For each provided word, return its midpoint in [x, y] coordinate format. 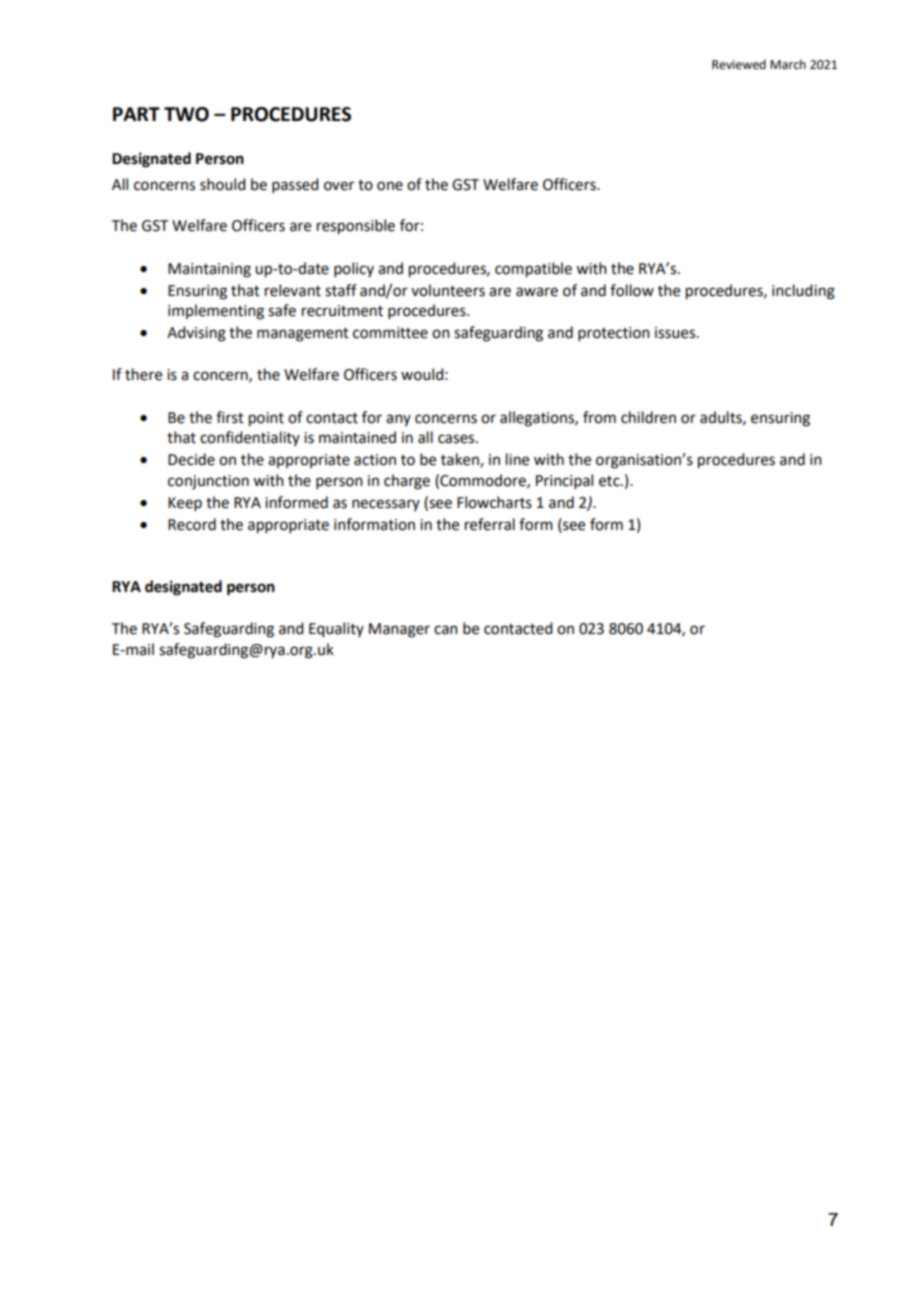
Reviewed [739, 64]
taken [461, 460]
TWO [186, 114]
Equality [336, 630]
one [390, 186]
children [648, 417]
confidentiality [250, 438]
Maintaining [209, 270]
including [803, 292]
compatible [533, 270]
